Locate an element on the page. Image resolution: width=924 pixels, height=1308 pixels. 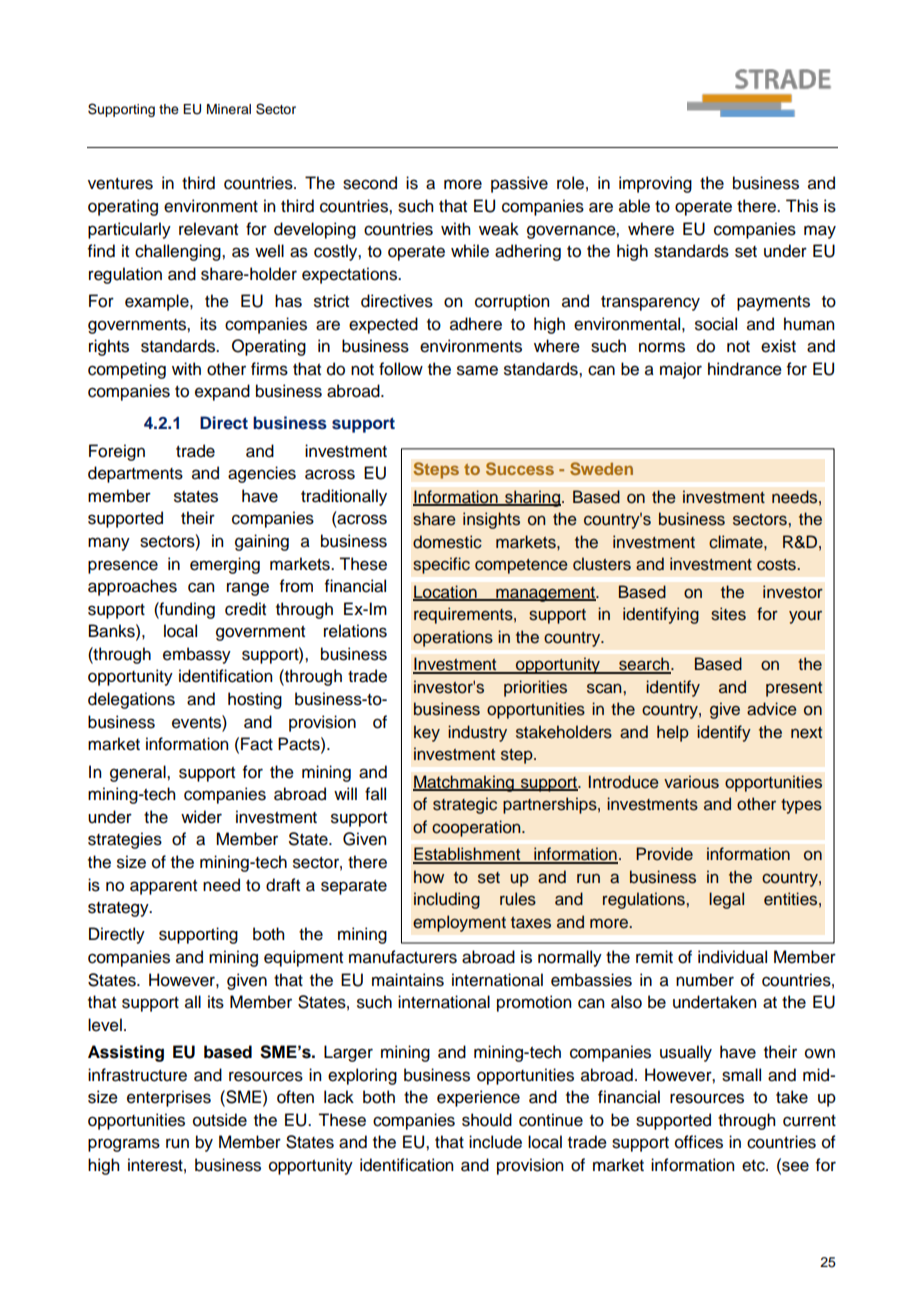
passive is located at coordinates (519, 184).
